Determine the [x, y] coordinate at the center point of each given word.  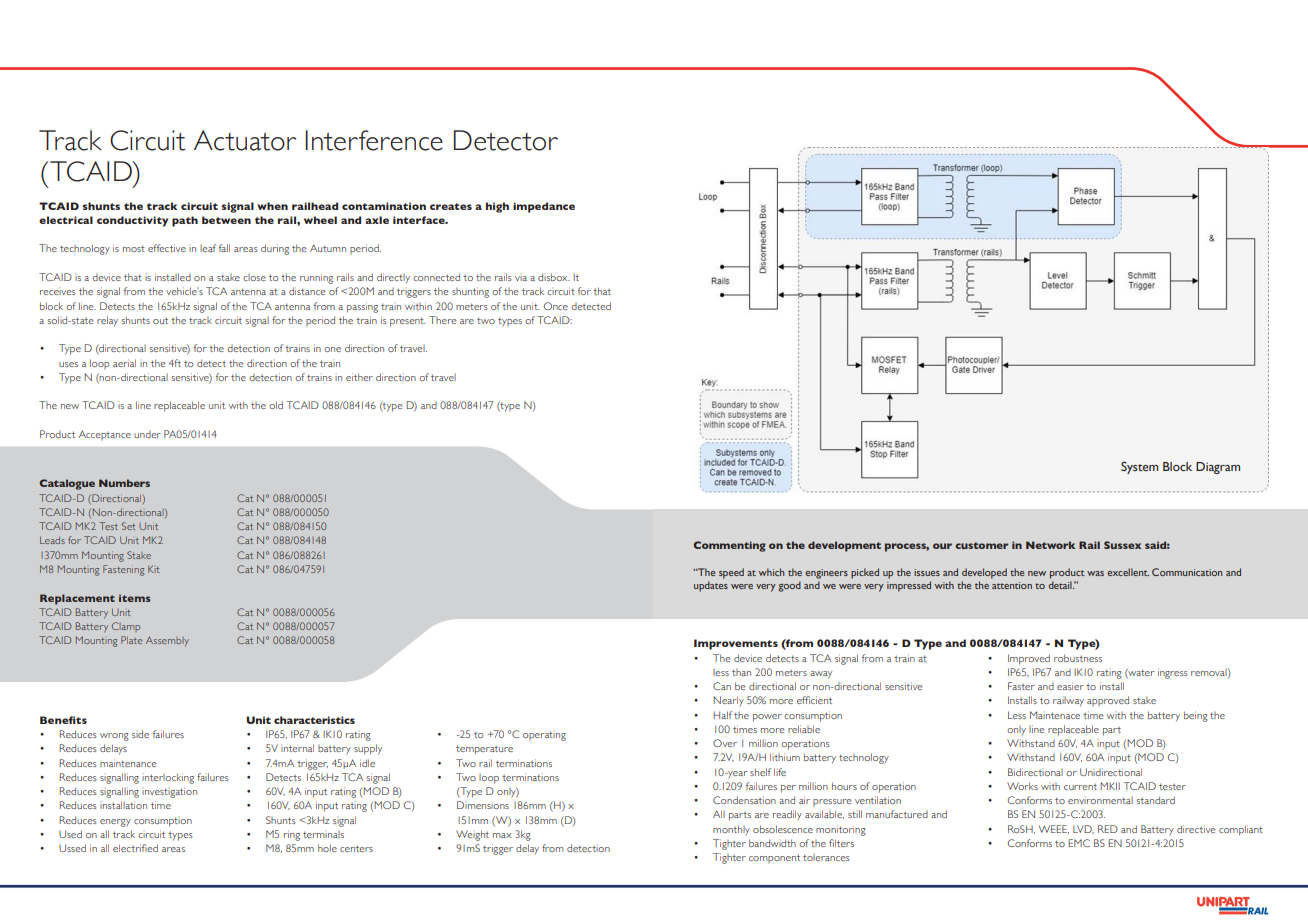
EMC [1079, 843]
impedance [544, 207]
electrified [135, 848]
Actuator [245, 140]
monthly [731, 830]
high [497, 207]
